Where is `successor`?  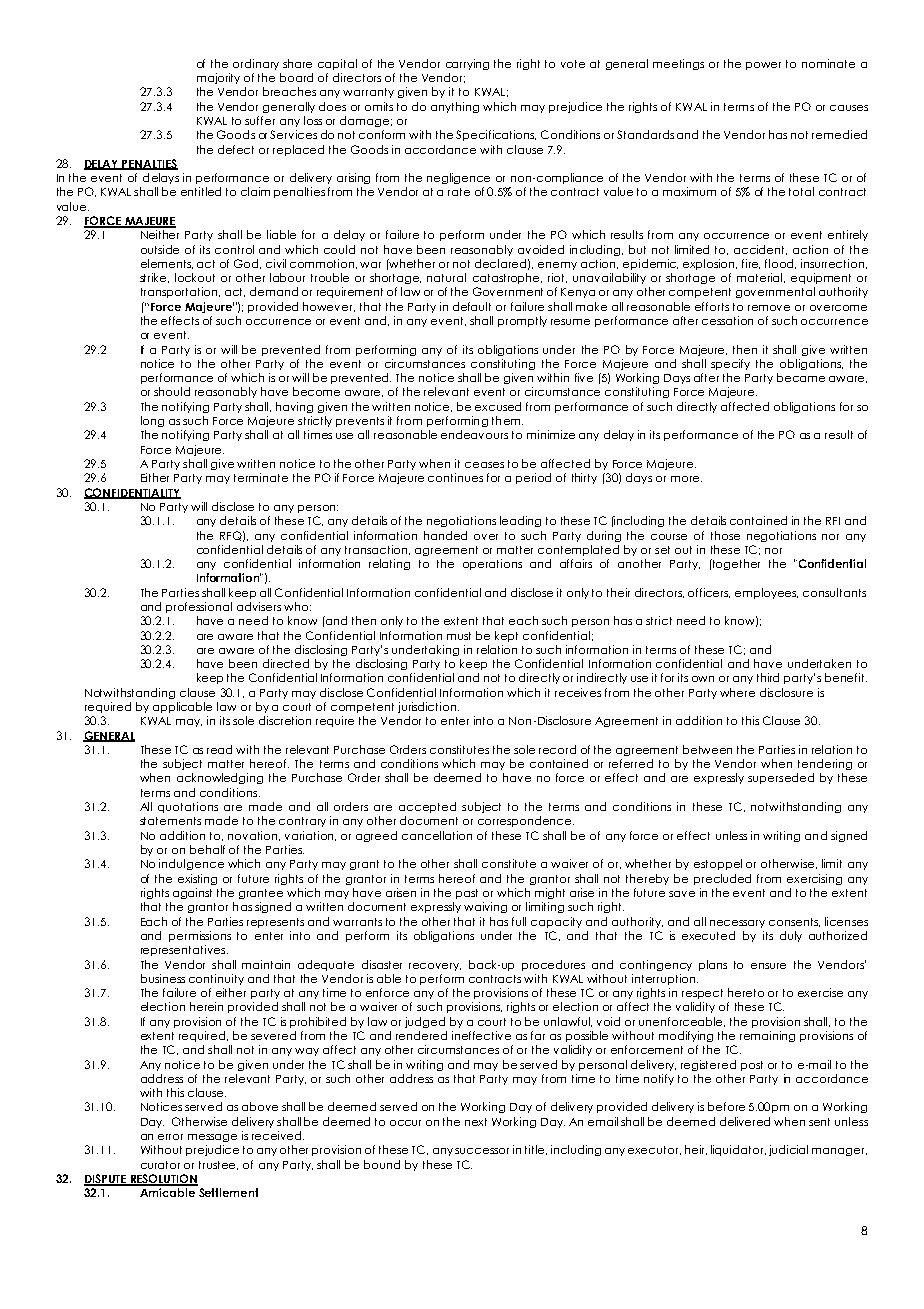 successor is located at coordinates (482, 1151).
